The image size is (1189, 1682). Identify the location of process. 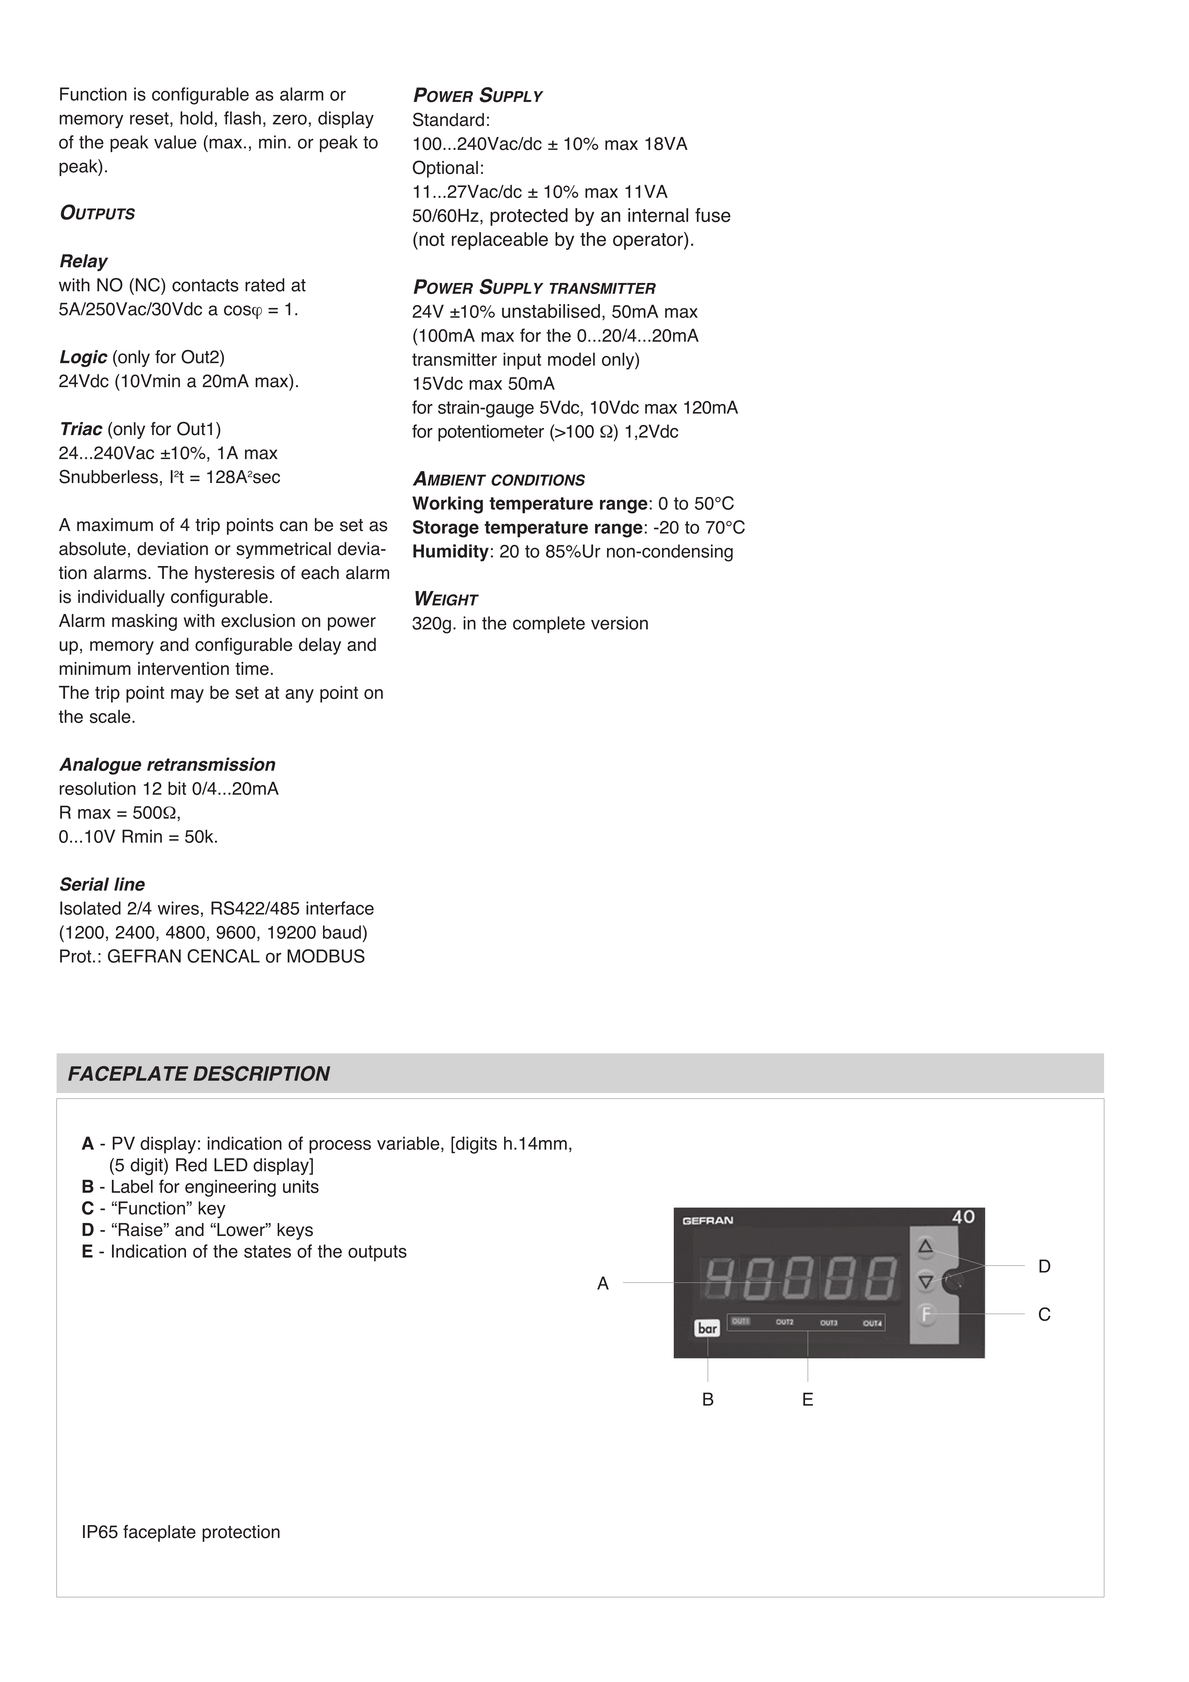
(340, 1147).
